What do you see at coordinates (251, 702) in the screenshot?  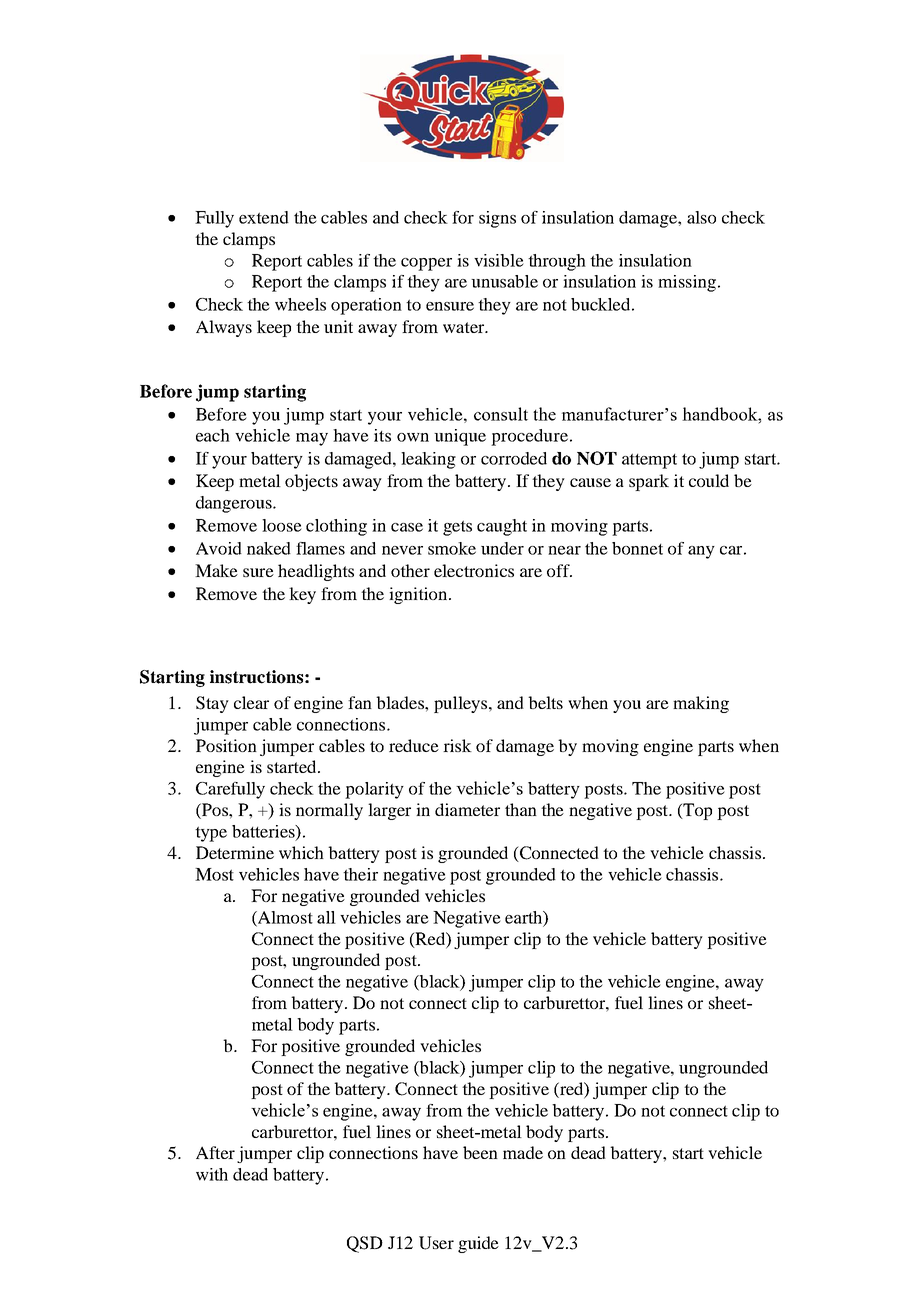 I see `clear` at bounding box center [251, 702].
